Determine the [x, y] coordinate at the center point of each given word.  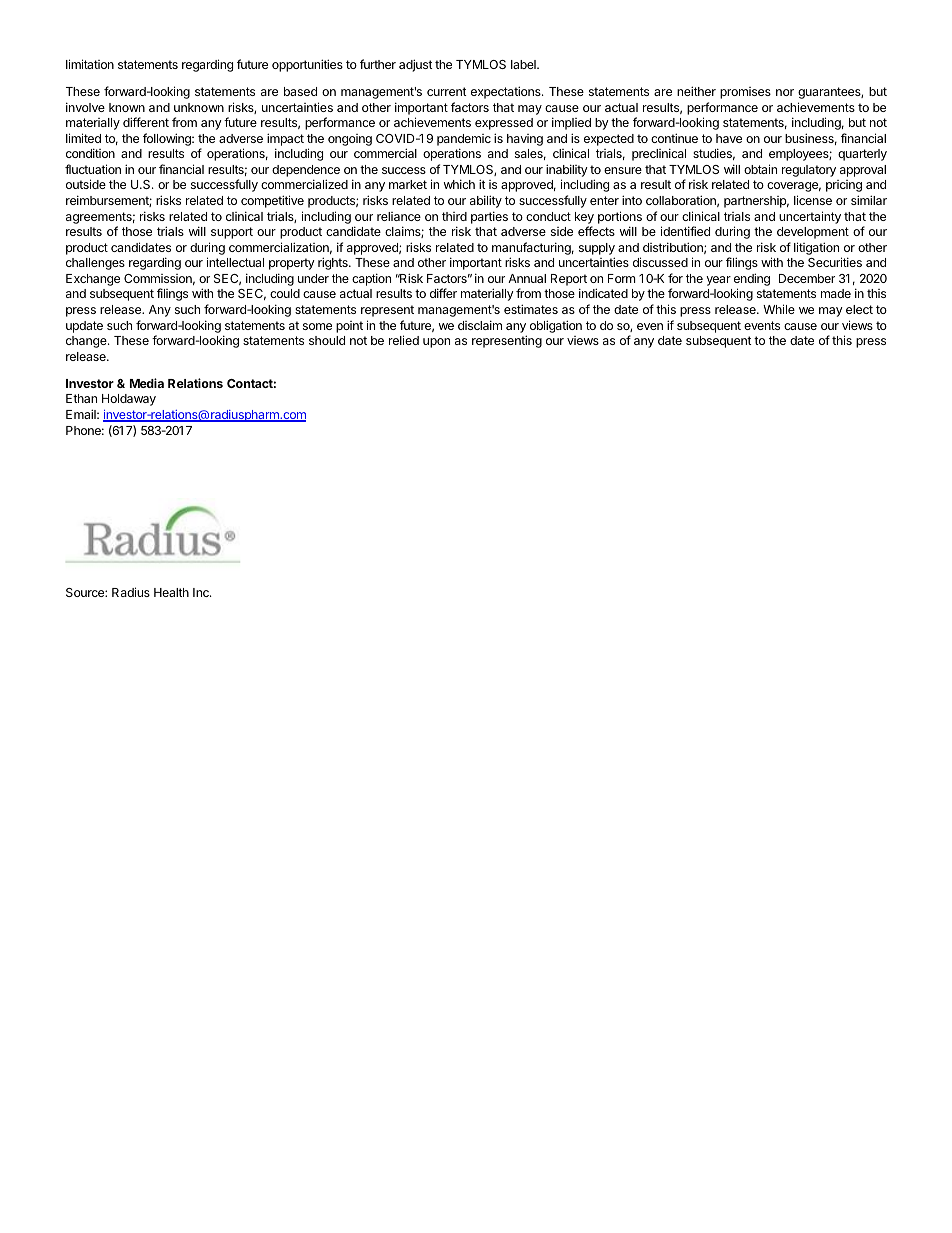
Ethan [81, 398]
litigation [816, 248]
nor [785, 92]
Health [171, 592]
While [779, 309]
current [447, 91]
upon [436, 343]
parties [489, 217]
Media [147, 383]
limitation [90, 64]
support [232, 233]
